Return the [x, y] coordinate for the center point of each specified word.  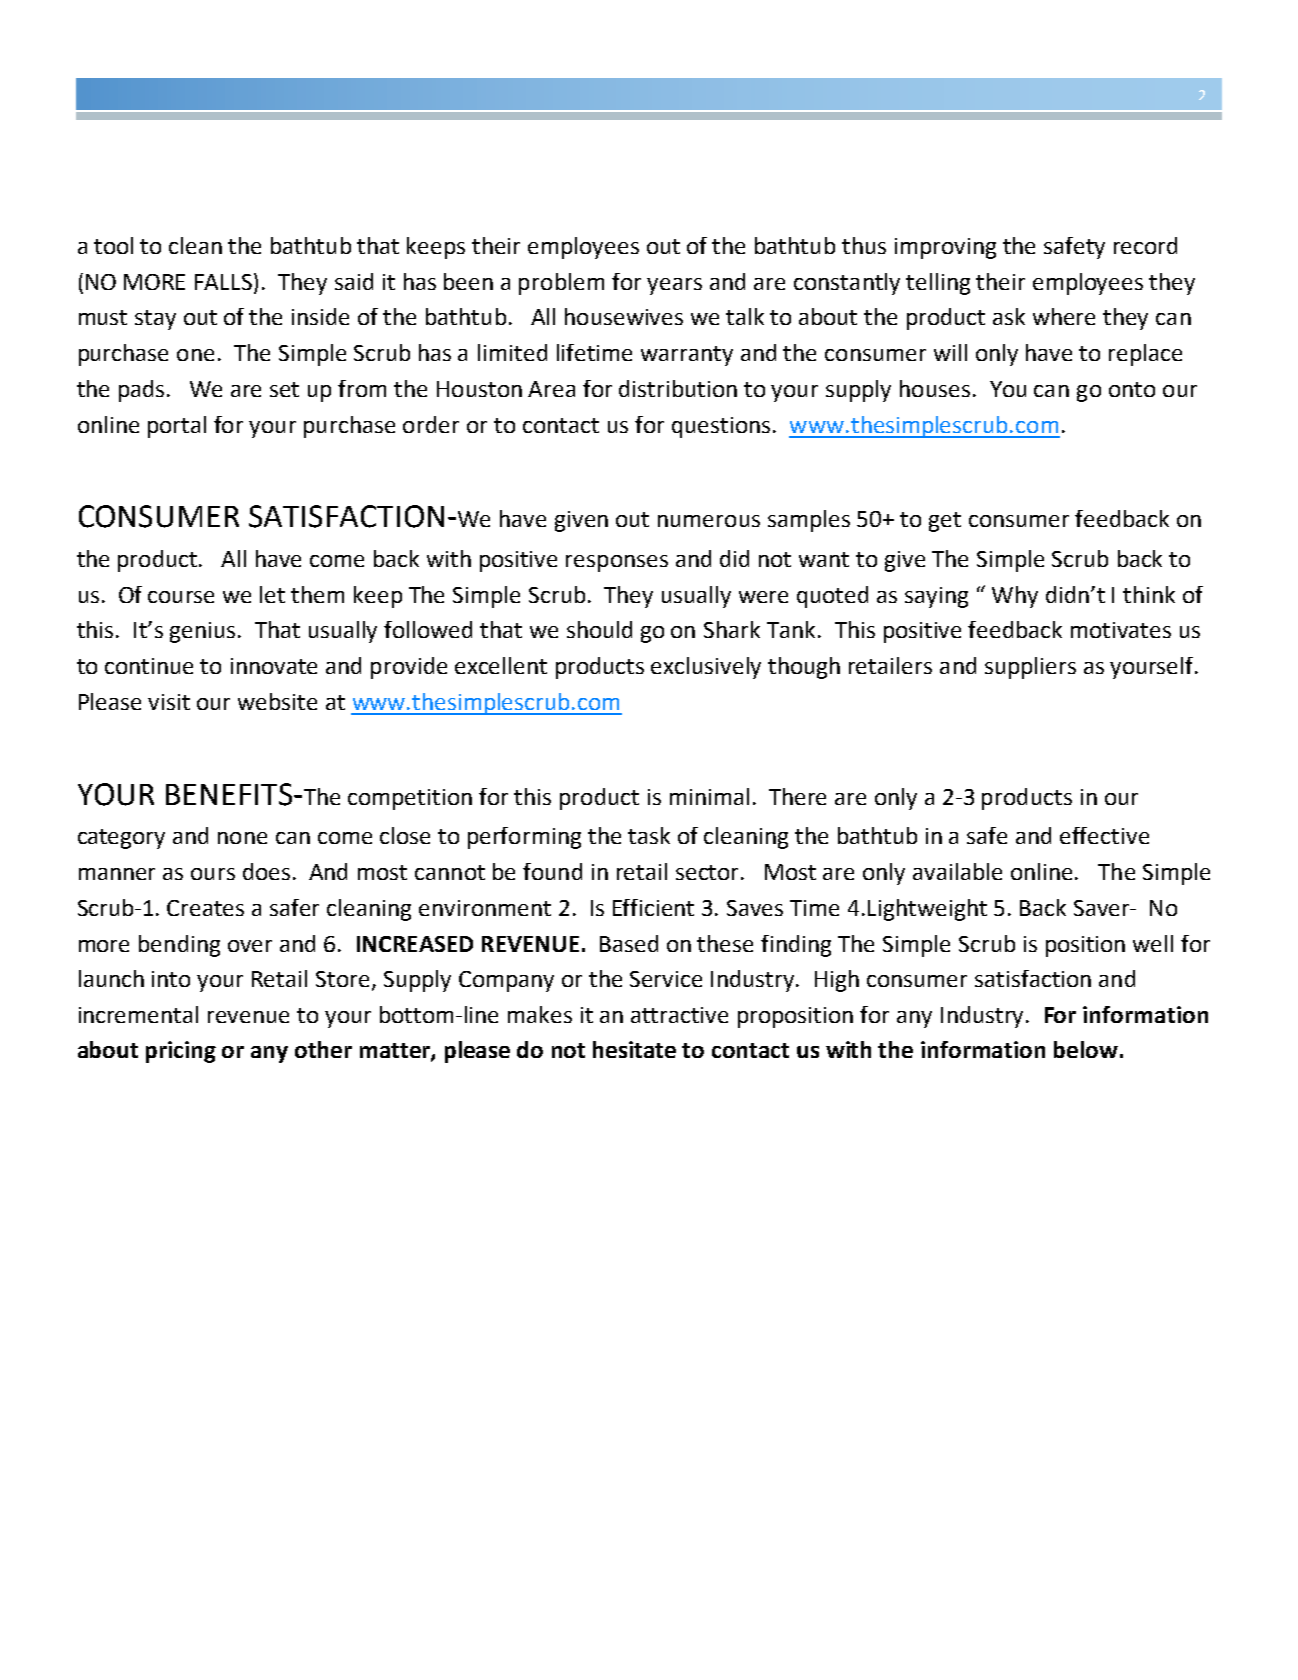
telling [938, 284]
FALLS [225, 281]
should [599, 629]
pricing [181, 1052]
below [1086, 1049]
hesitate [634, 1049]
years [674, 286]
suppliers [1030, 668]
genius [202, 632]
